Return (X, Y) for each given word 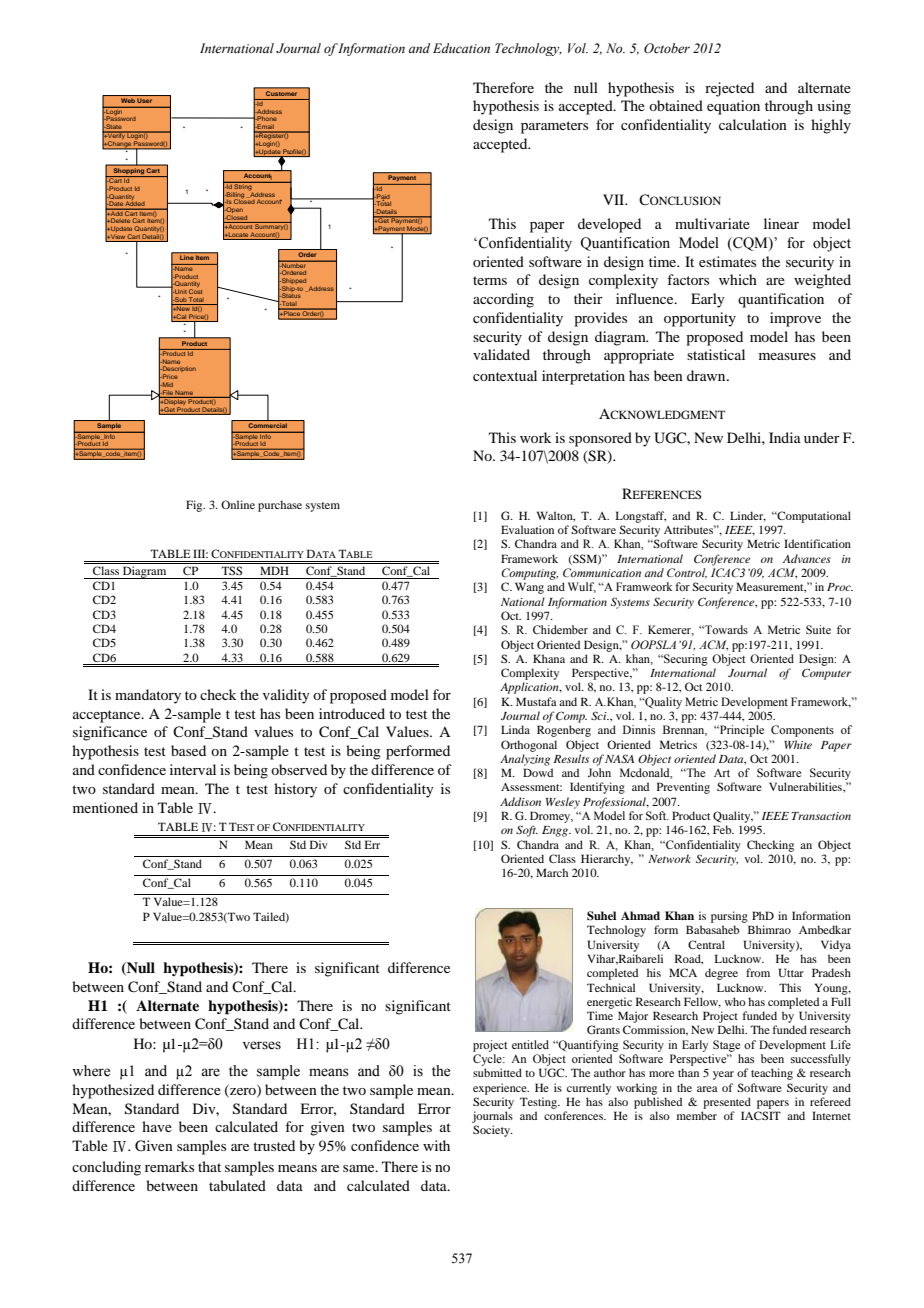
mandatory (148, 696)
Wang (529, 588)
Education (461, 48)
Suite (818, 629)
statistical (716, 354)
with (436, 1145)
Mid (166, 384)
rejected (729, 89)
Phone (266, 118)
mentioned (105, 807)
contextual (505, 375)
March (552, 872)
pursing (729, 917)
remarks (169, 1166)
